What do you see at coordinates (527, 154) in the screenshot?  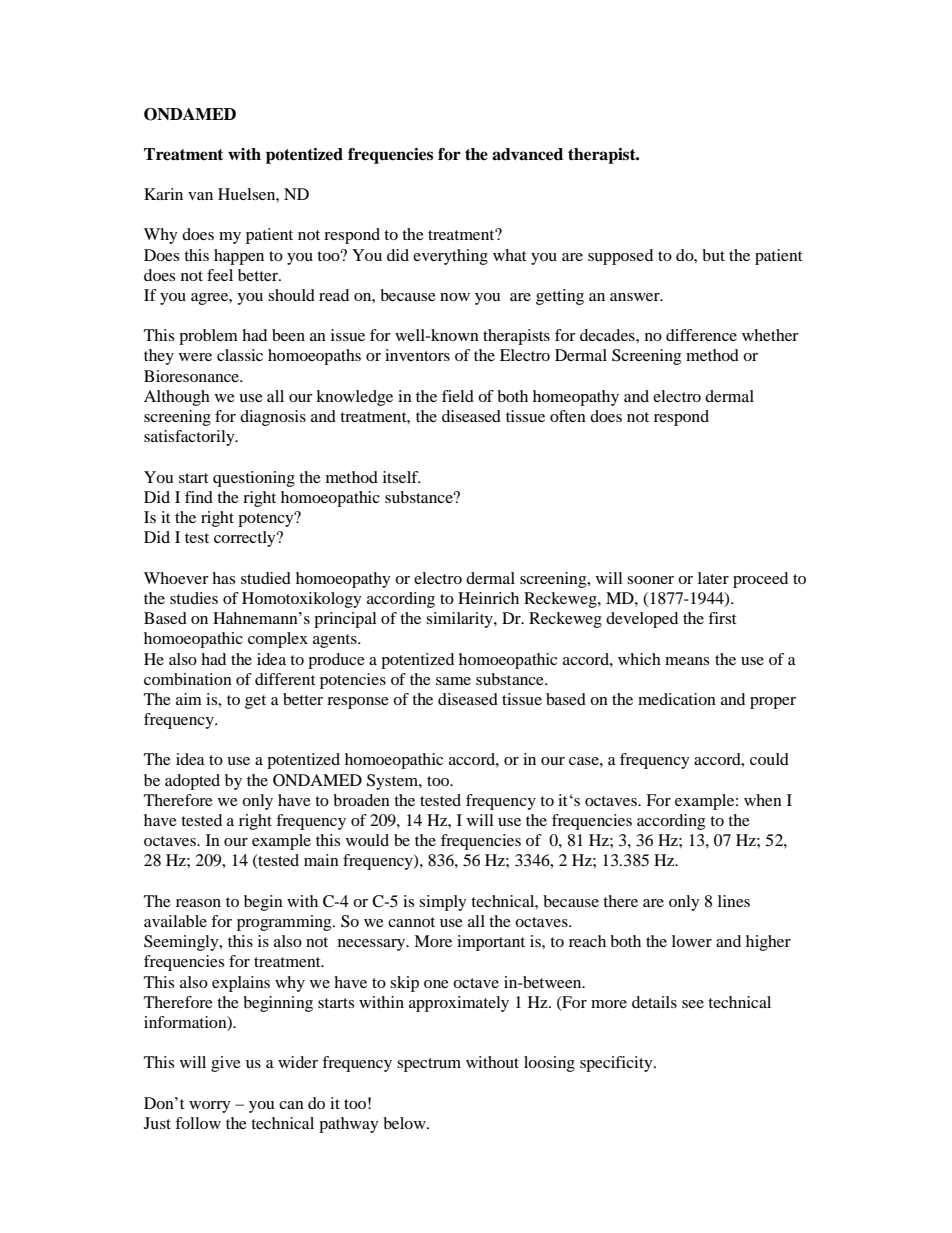 I see `advanced` at bounding box center [527, 154].
